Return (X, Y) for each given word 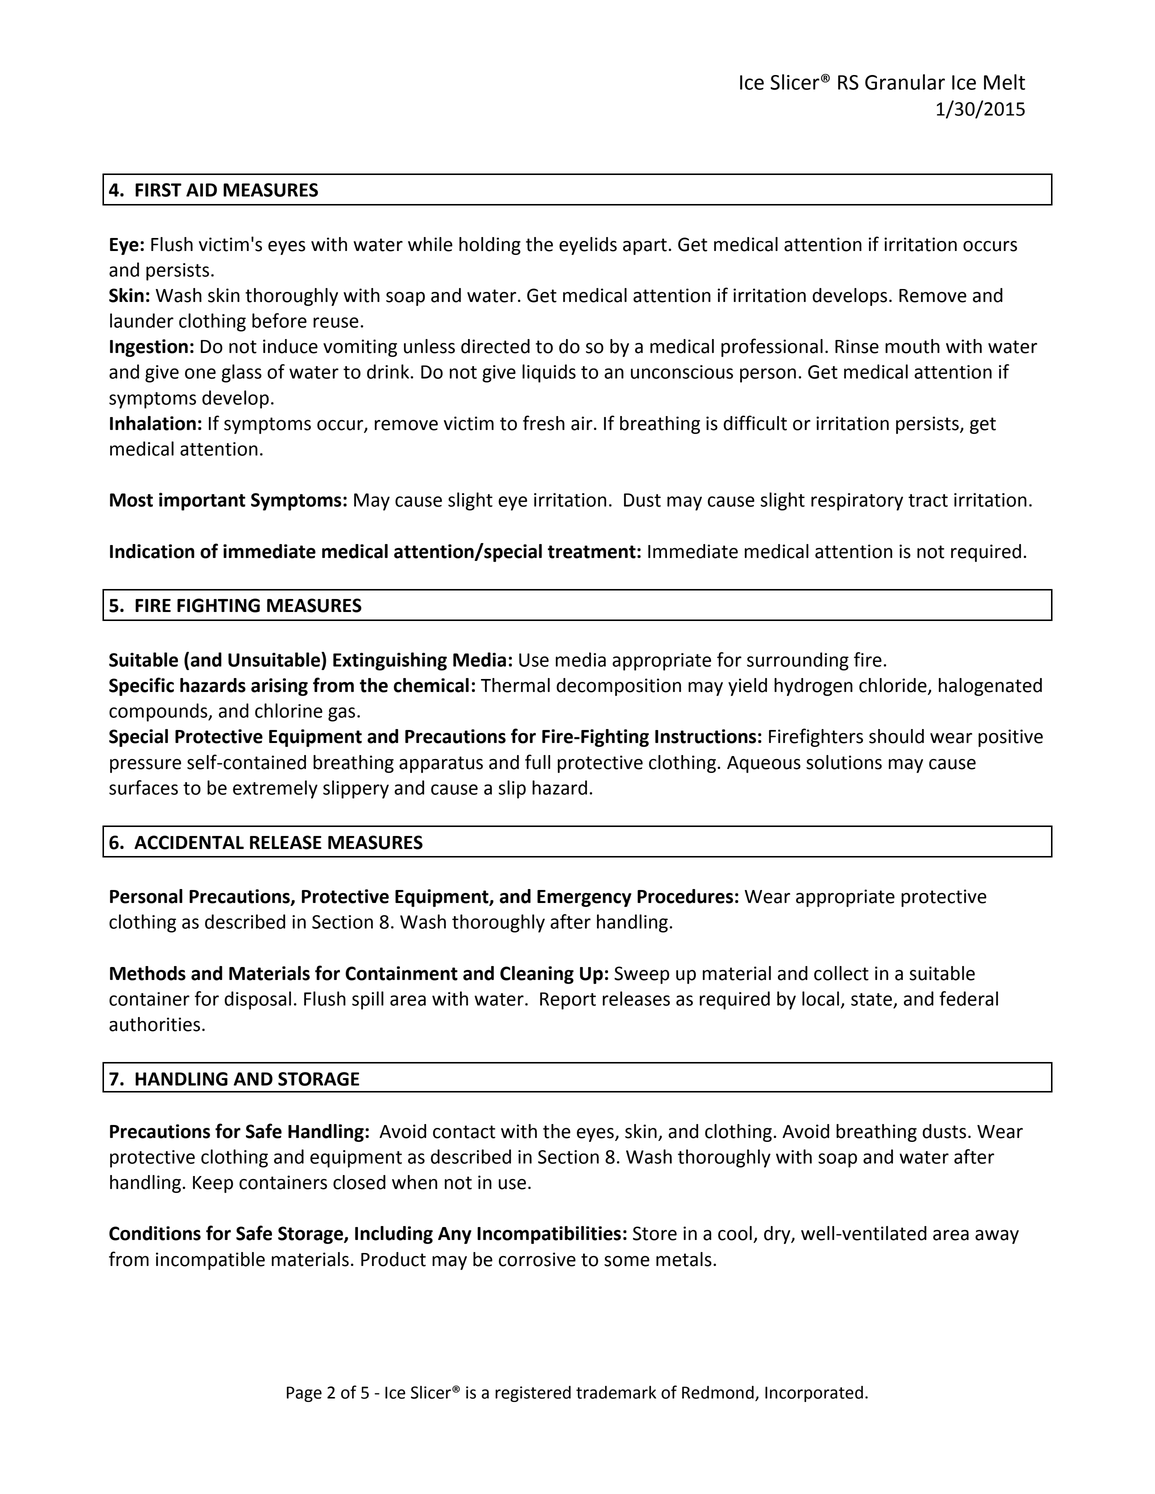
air (583, 423)
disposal (257, 1000)
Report (568, 1001)
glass (242, 373)
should (896, 736)
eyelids (588, 246)
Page (304, 1394)
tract (928, 500)
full (537, 762)
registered (533, 1394)
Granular (905, 82)
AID (201, 190)
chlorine (289, 710)
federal (968, 998)
